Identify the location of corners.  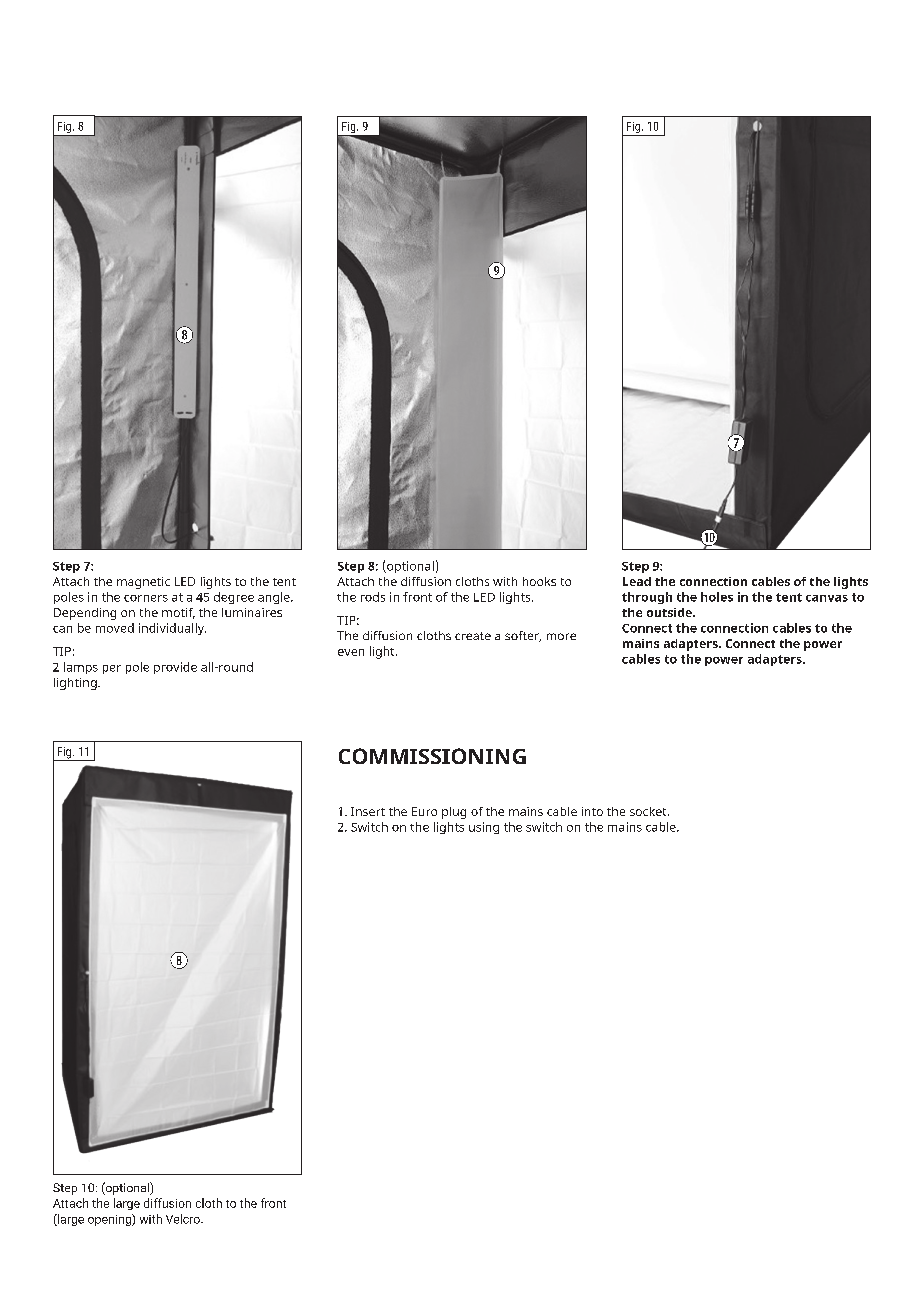
(146, 598).
